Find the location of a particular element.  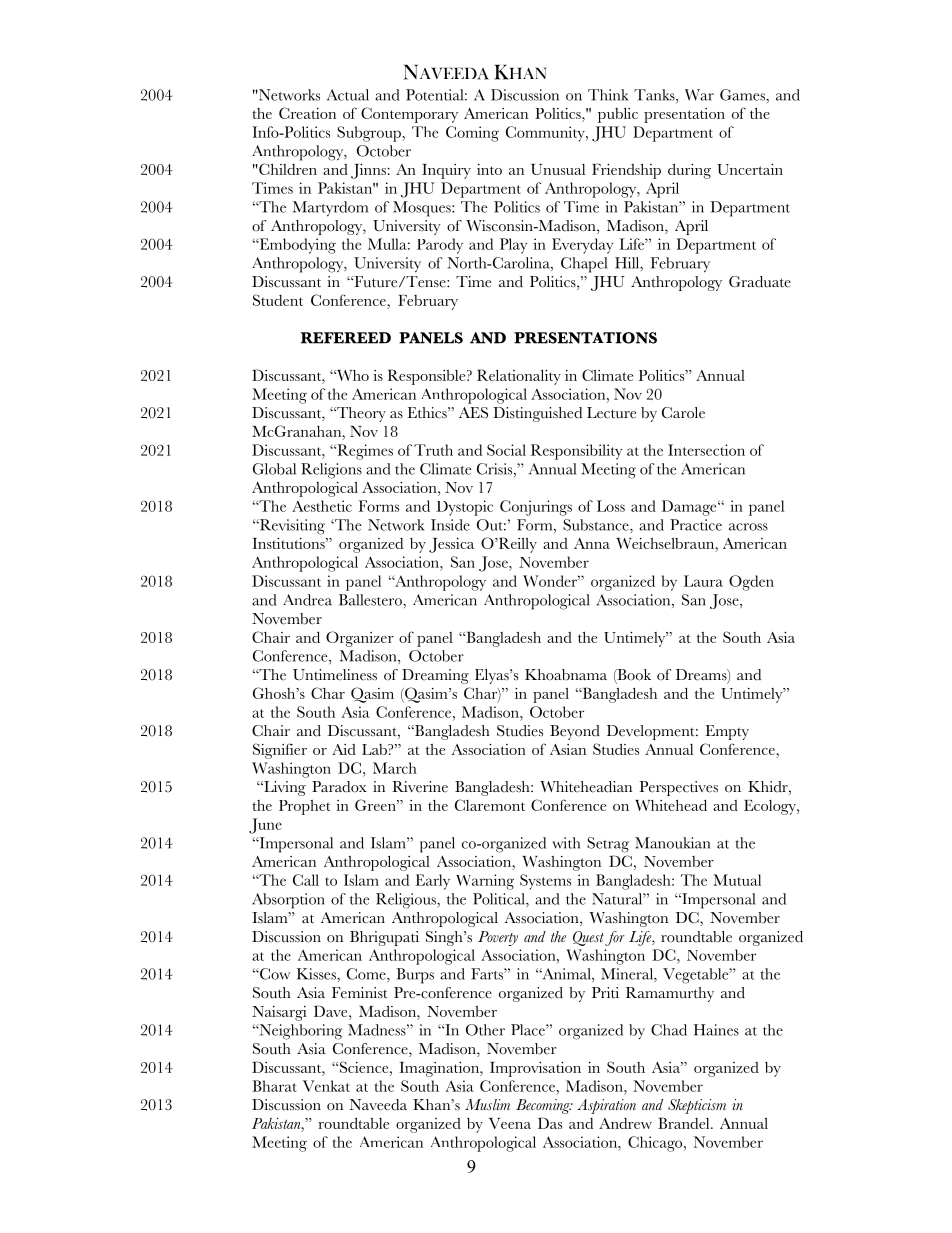

Carole is located at coordinates (683, 413).
